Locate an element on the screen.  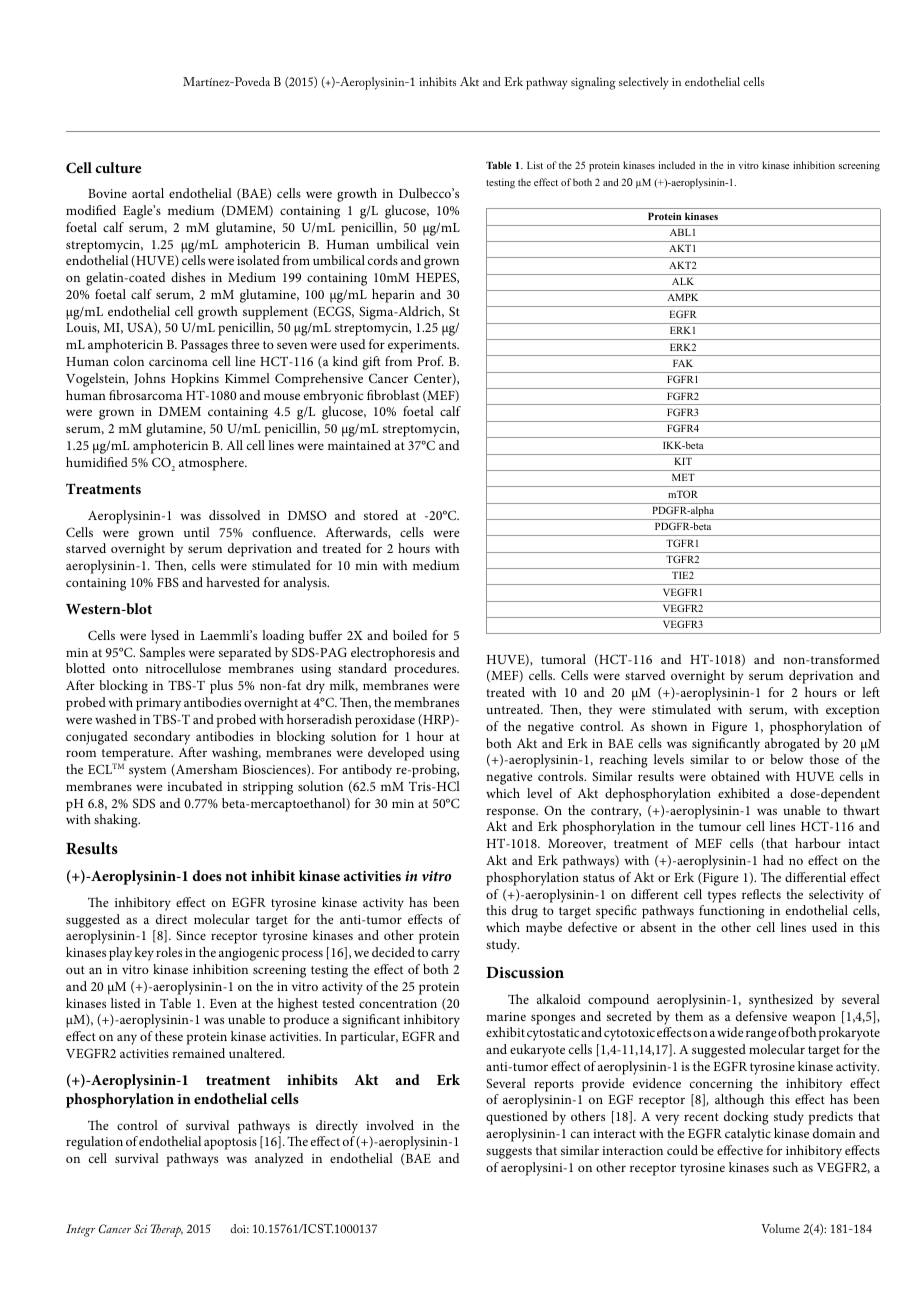
procedures is located at coordinates (426, 670).
